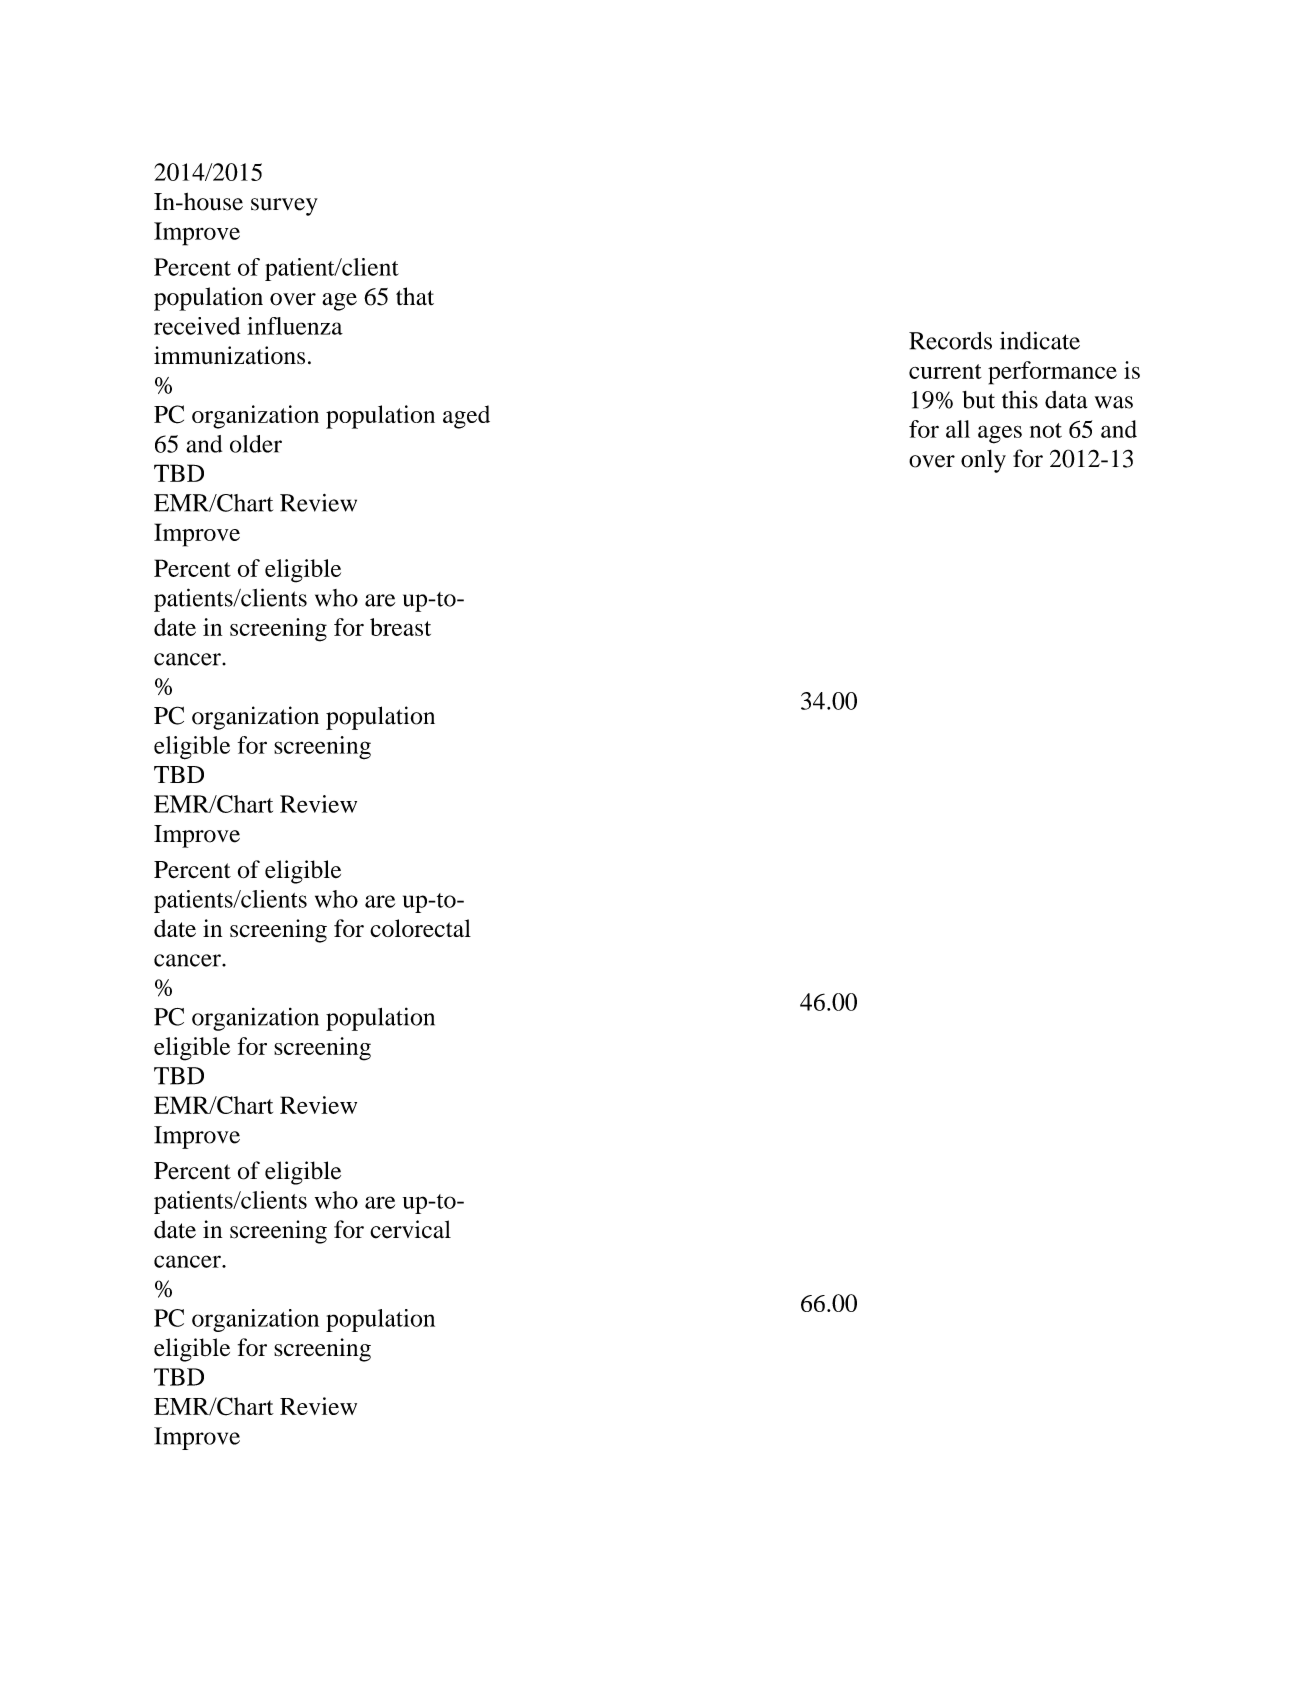  What do you see at coordinates (400, 627) in the page?
I see `breast` at bounding box center [400, 627].
